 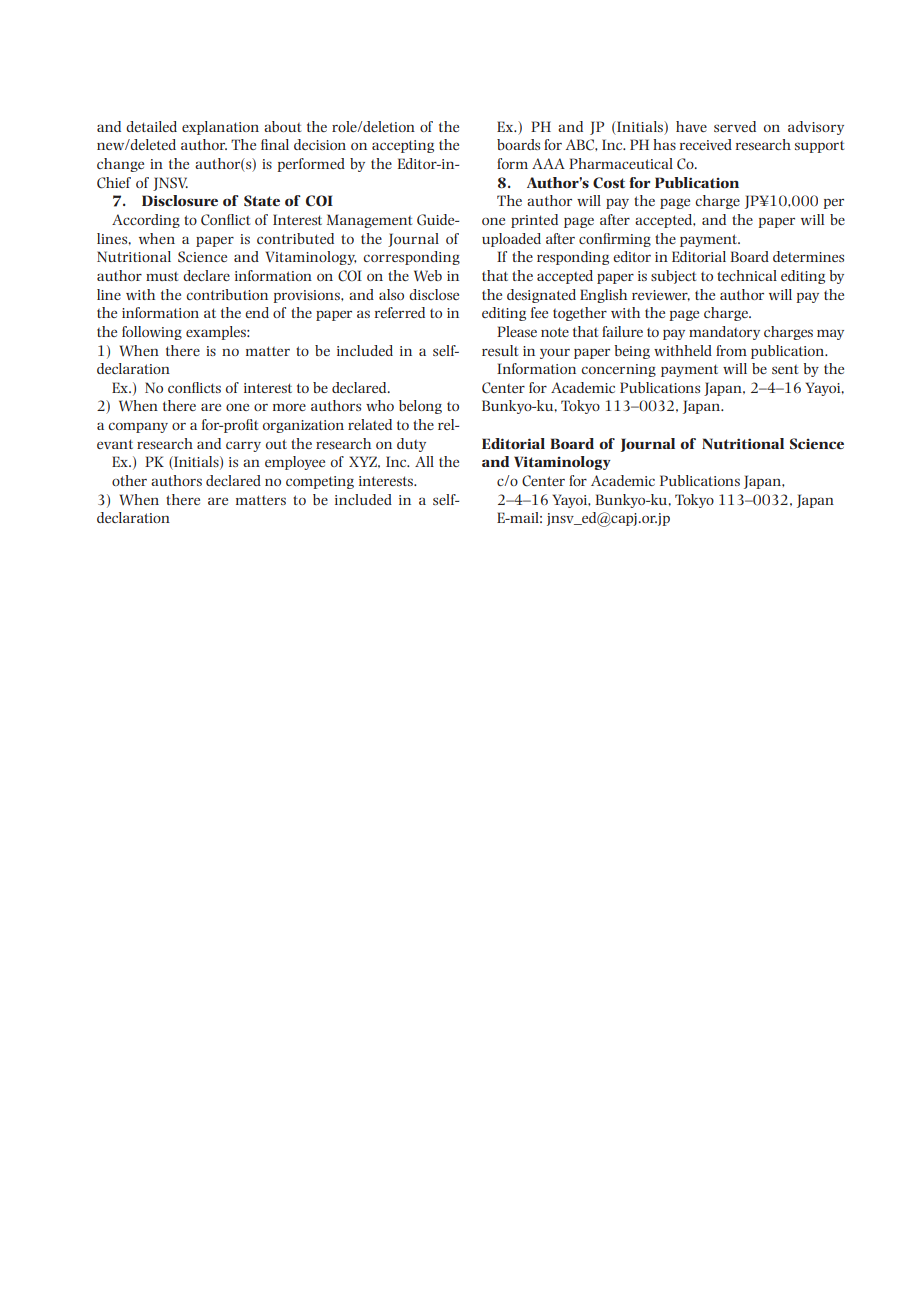 What do you see at coordinates (220, 128) in the page?
I see `explanation` at bounding box center [220, 128].
